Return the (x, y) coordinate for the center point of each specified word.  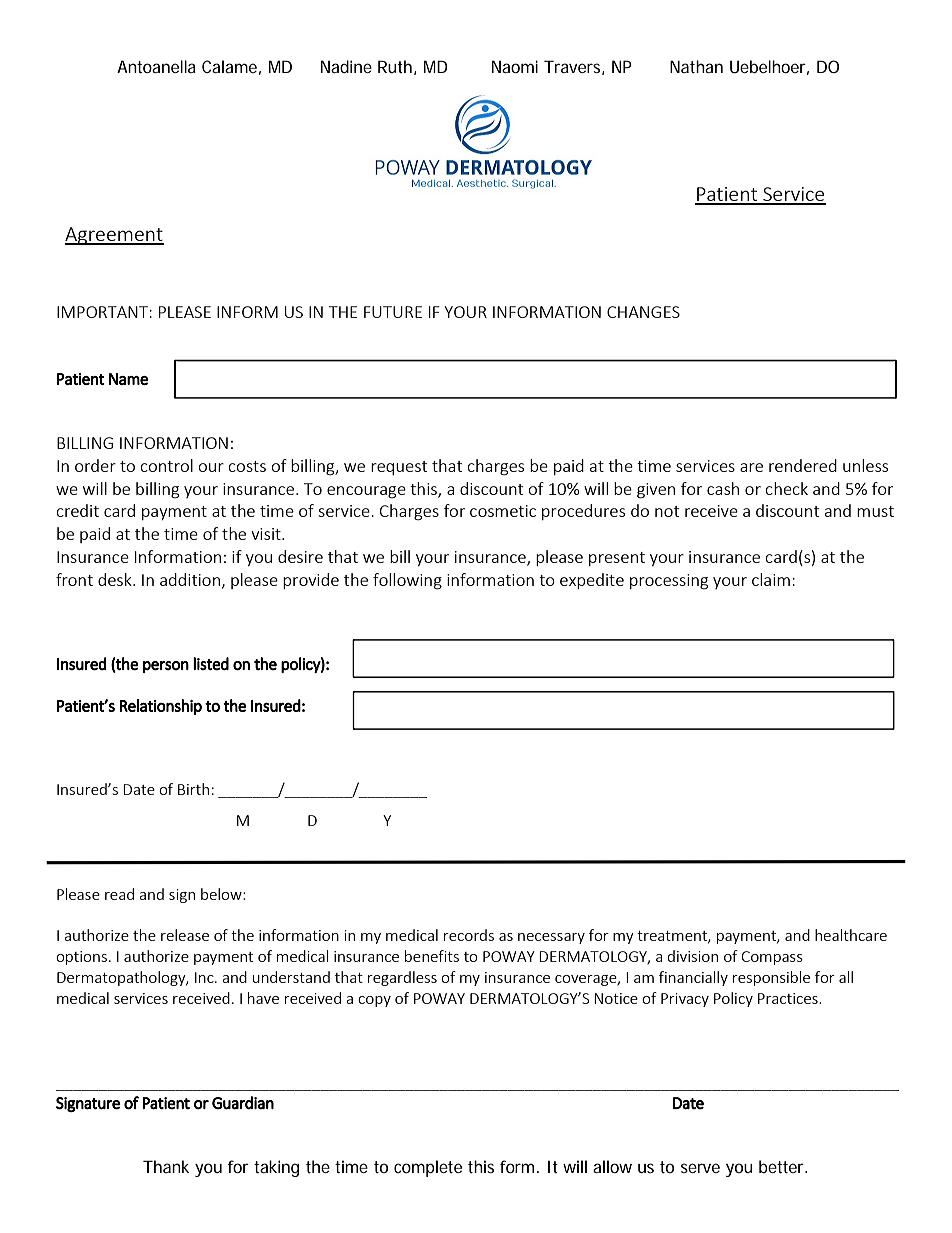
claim (771, 579)
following (407, 581)
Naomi (515, 66)
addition (190, 579)
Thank (166, 1166)
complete (428, 1168)
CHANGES (643, 312)
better (781, 1166)
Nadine (346, 66)
